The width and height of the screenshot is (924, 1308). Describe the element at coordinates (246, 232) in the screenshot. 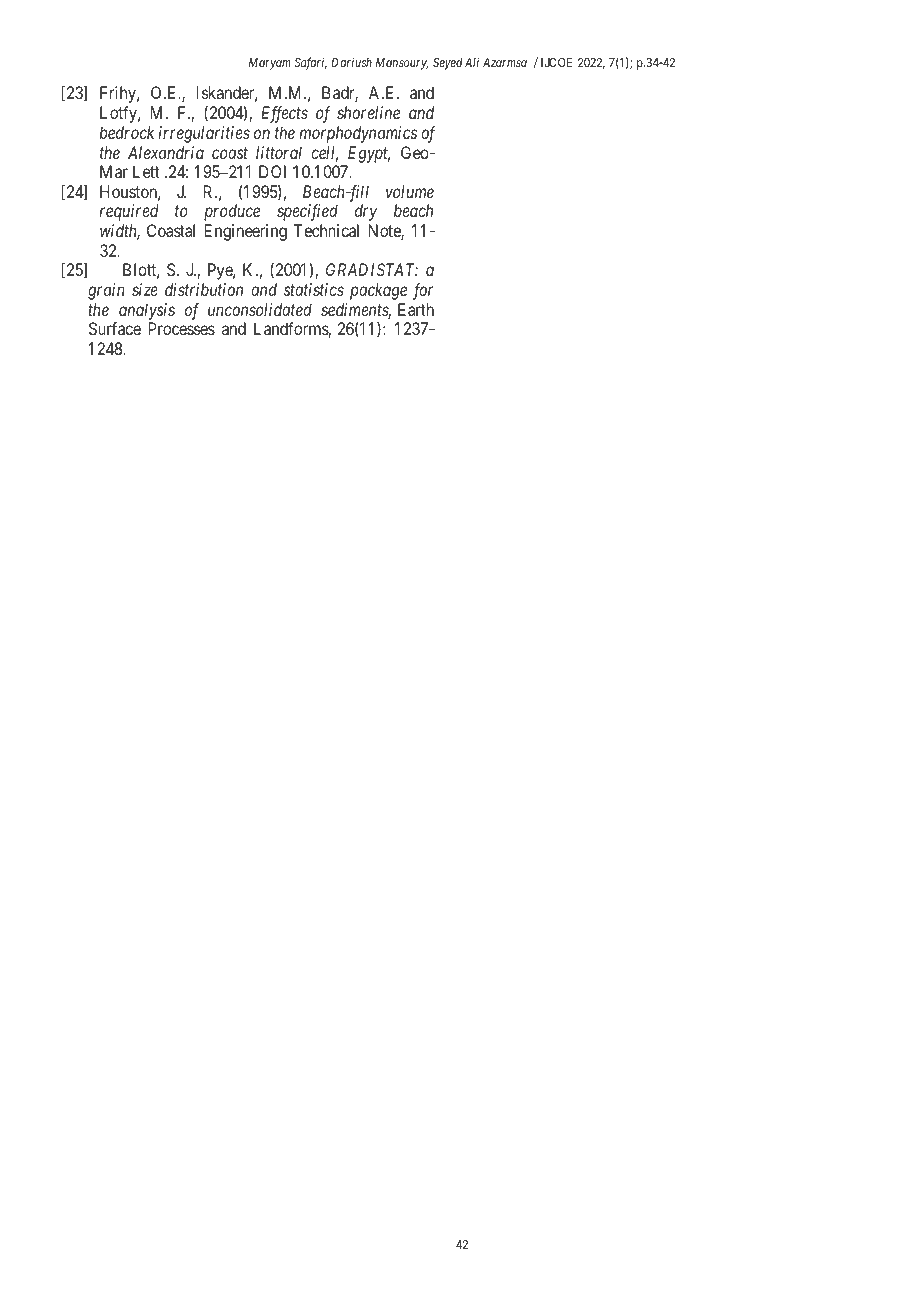

I see `Engineering` at that location.
